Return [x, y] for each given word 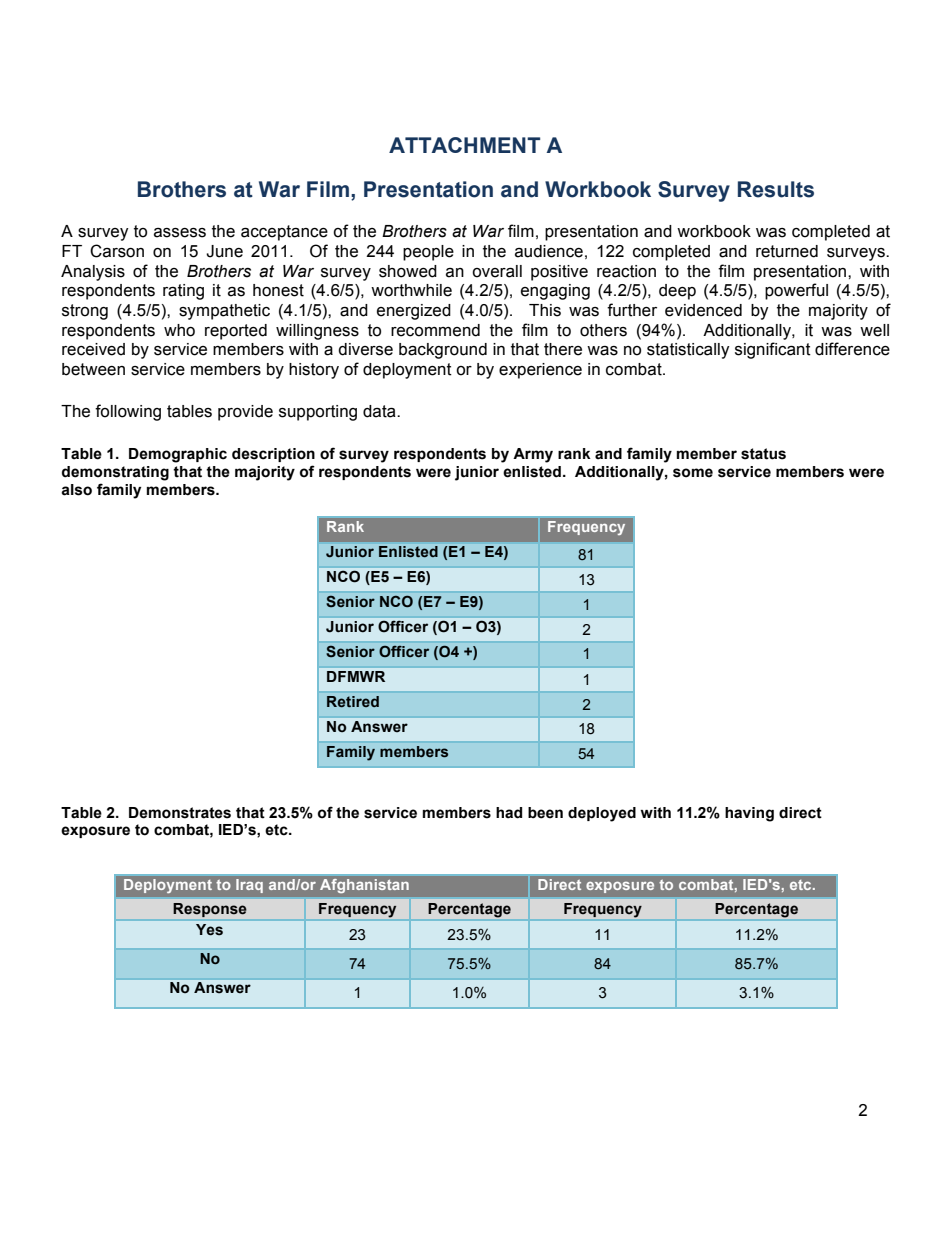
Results [776, 189]
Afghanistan [364, 886]
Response [210, 910]
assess [180, 233]
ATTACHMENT [464, 145]
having [749, 814]
